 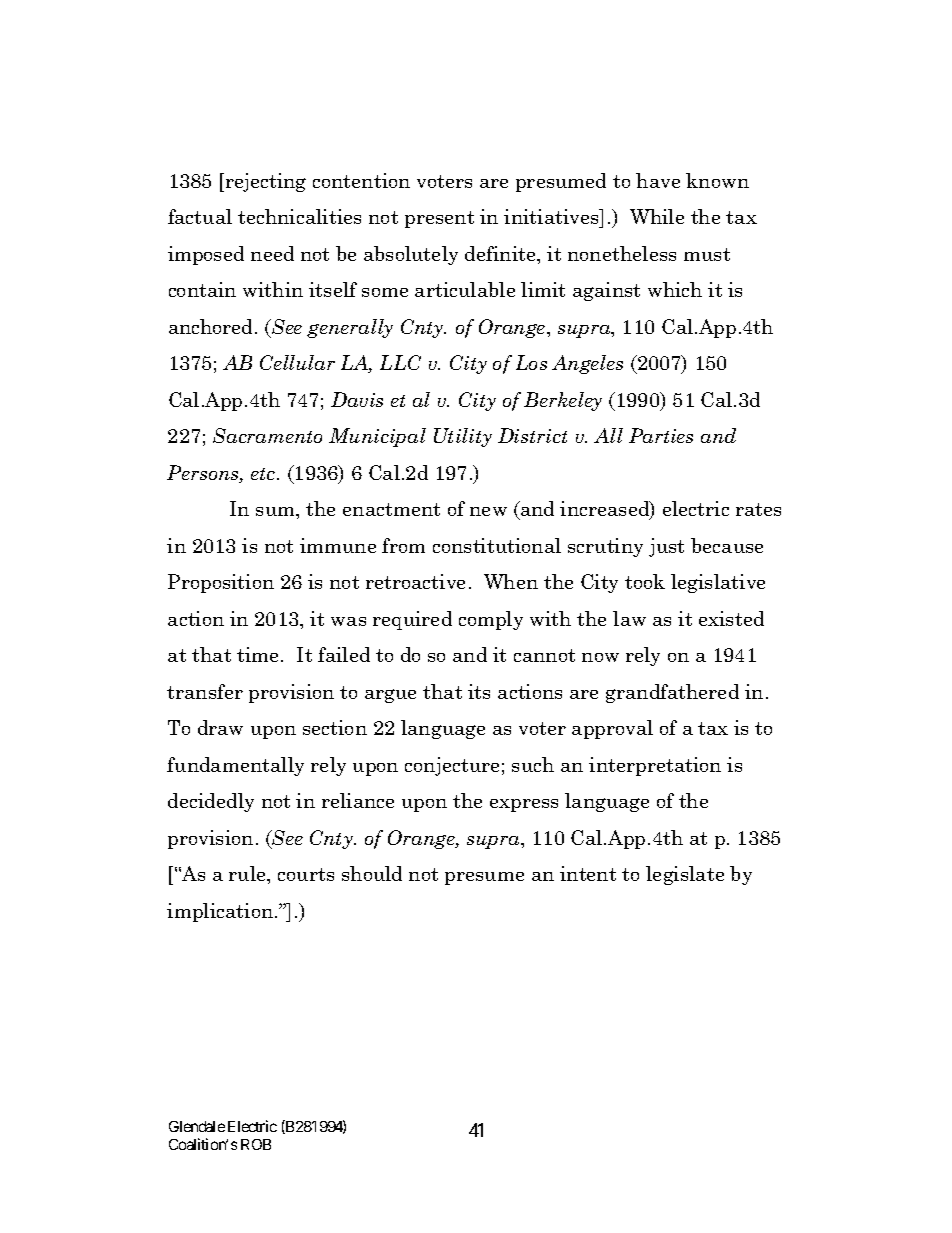 What do you see at coordinates (264, 182) in the screenshot?
I see `rejecting` at bounding box center [264, 182].
